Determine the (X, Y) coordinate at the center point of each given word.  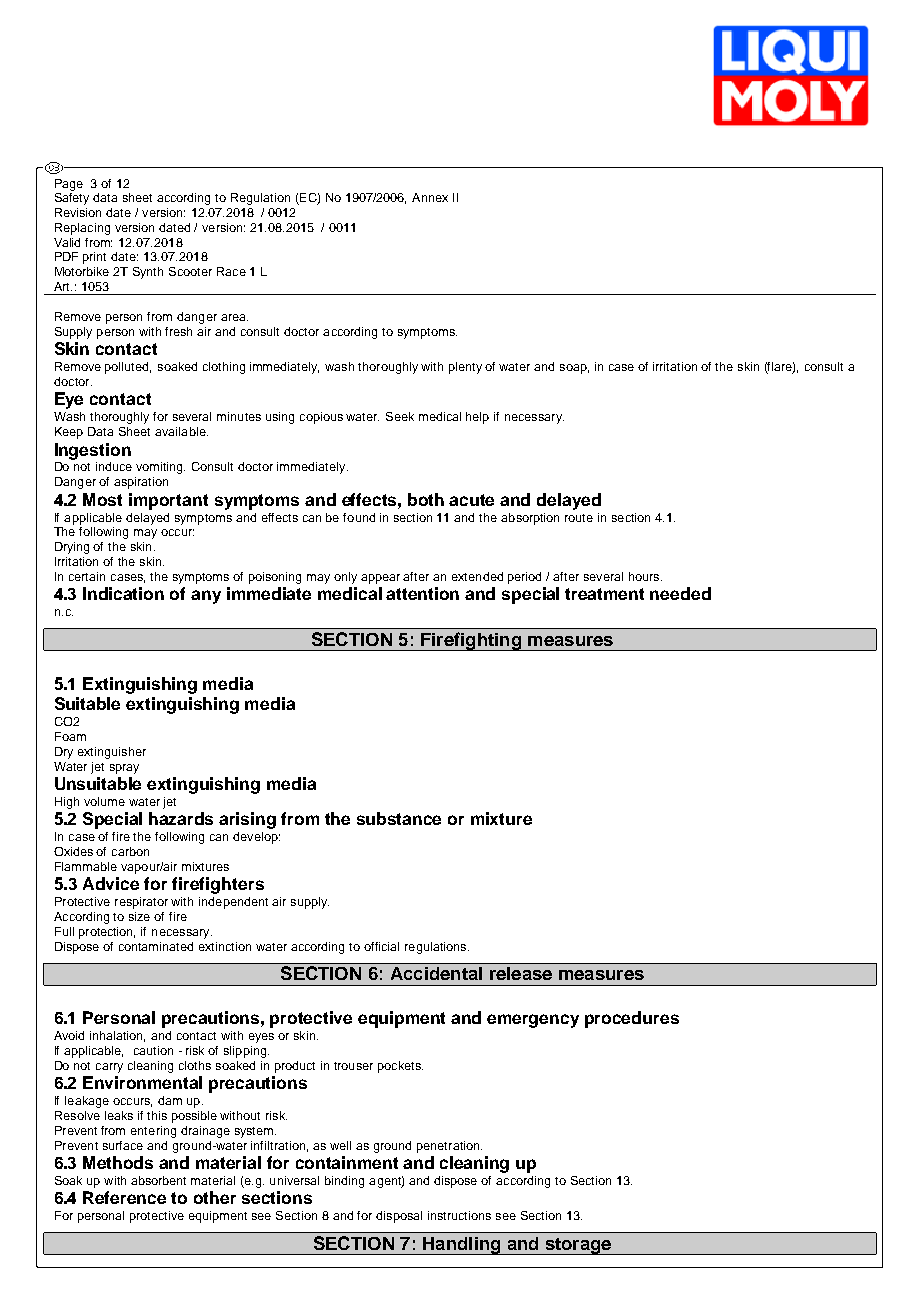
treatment (604, 594)
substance (399, 818)
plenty (465, 368)
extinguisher (112, 753)
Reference (124, 1197)
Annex (430, 197)
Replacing (82, 229)
